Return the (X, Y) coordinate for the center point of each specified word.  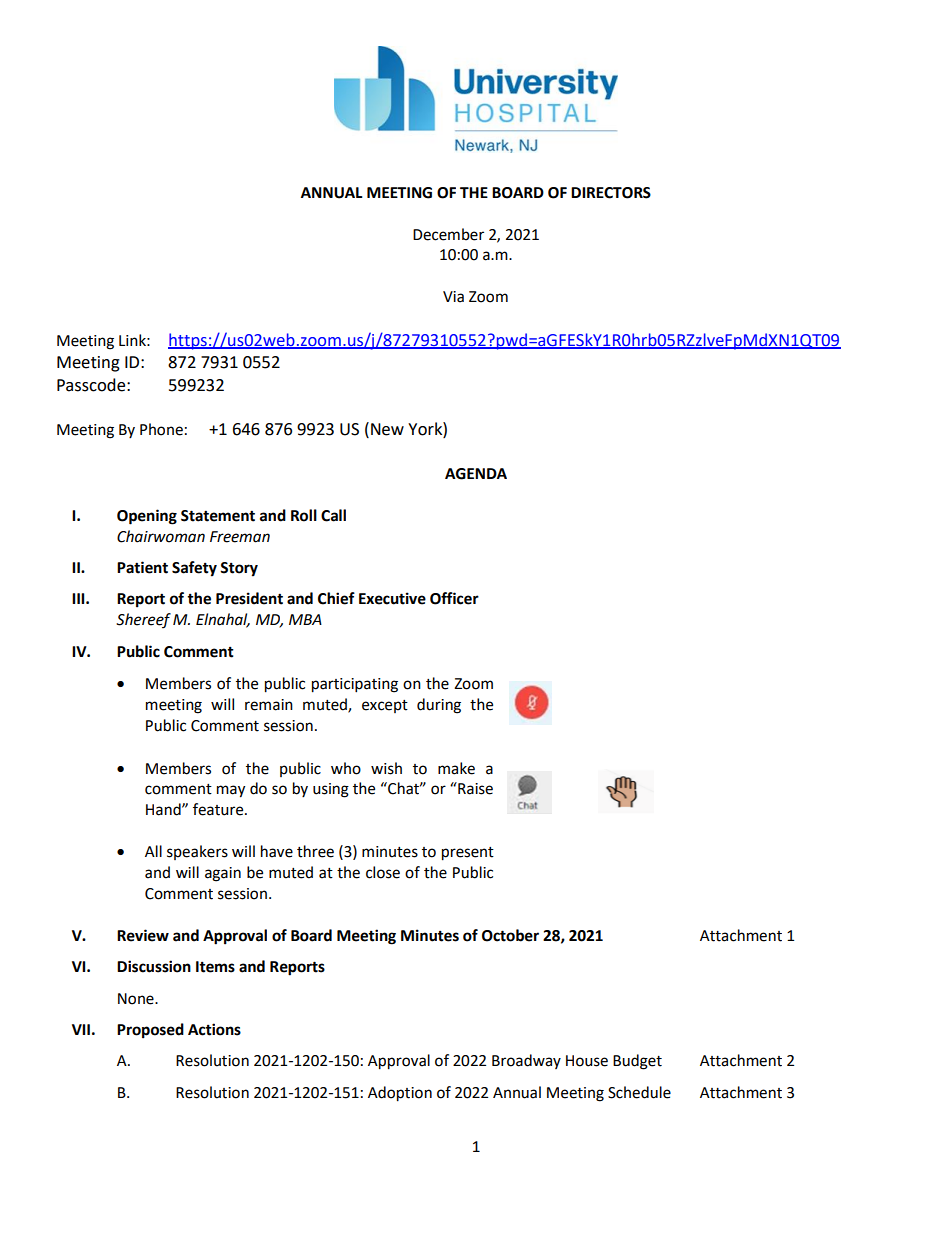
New (387, 429)
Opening (147, 517)
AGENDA (476, 474)
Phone (161, 429)
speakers (197, 852)
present (468, 854)
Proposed (150, 1031)
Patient (142, 567)
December (448, 234)
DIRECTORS (611, 193)
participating (355, 685)
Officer (454, 598)
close (383, 872)
